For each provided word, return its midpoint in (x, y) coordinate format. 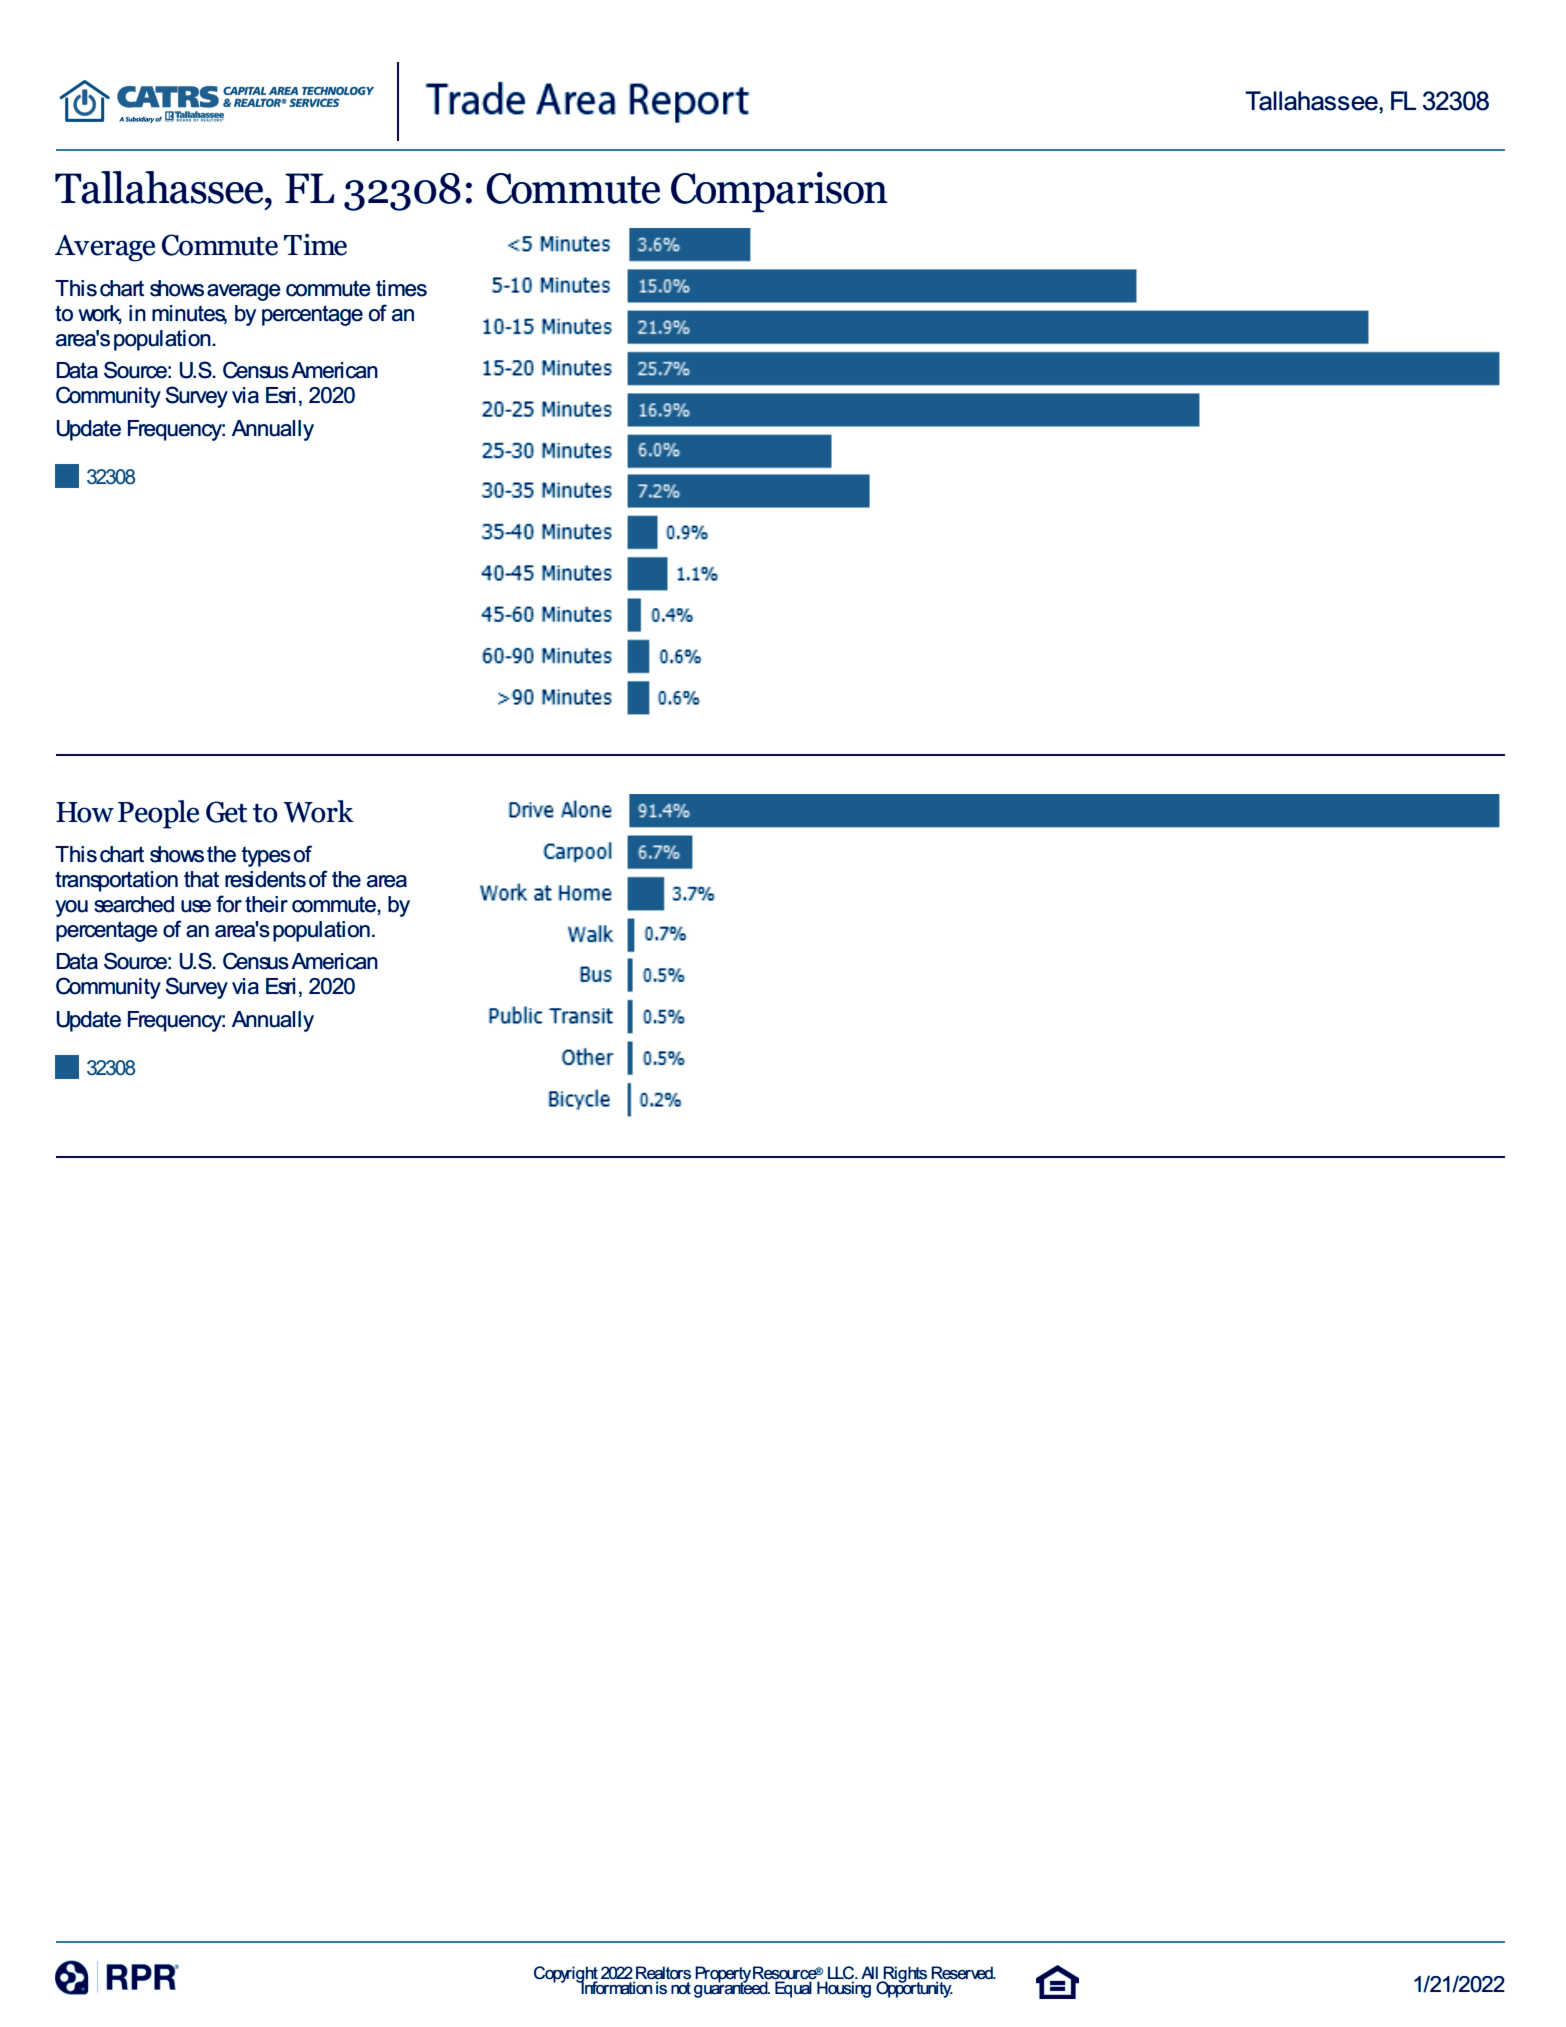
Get (226, 812)
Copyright (566, 1975)
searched (134, 904)
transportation (116, 881)
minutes (189, 314)
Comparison (779, 192)
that (201, 879)
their (266, 904)
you (71, 908)
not (681, 1988)
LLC (841, 1974)
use (196, 906)
